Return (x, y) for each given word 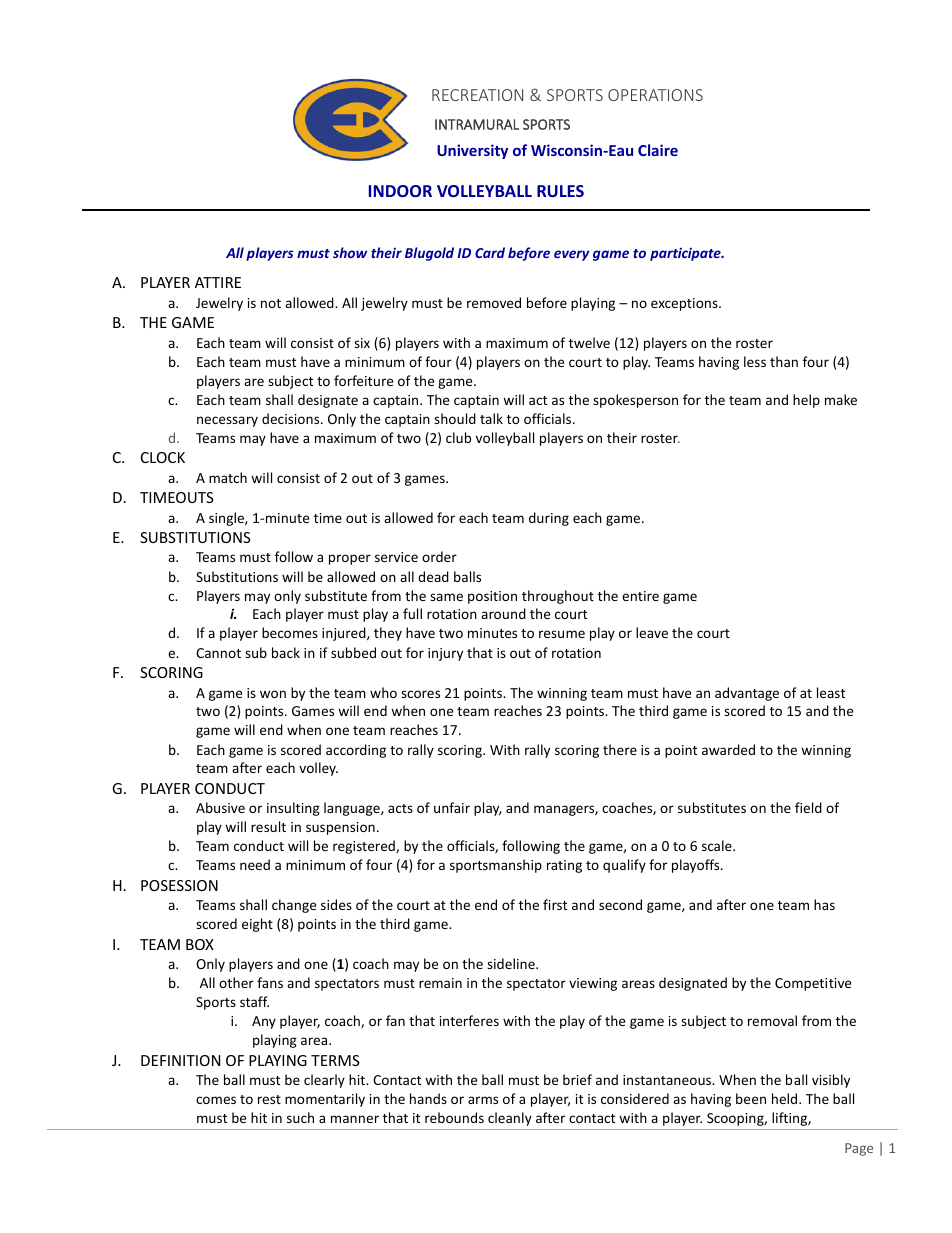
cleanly (510, 1119)
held (786, 1098)
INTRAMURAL (477, 124)
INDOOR (400, 191)
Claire (658, 150)
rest (269, 1099)
